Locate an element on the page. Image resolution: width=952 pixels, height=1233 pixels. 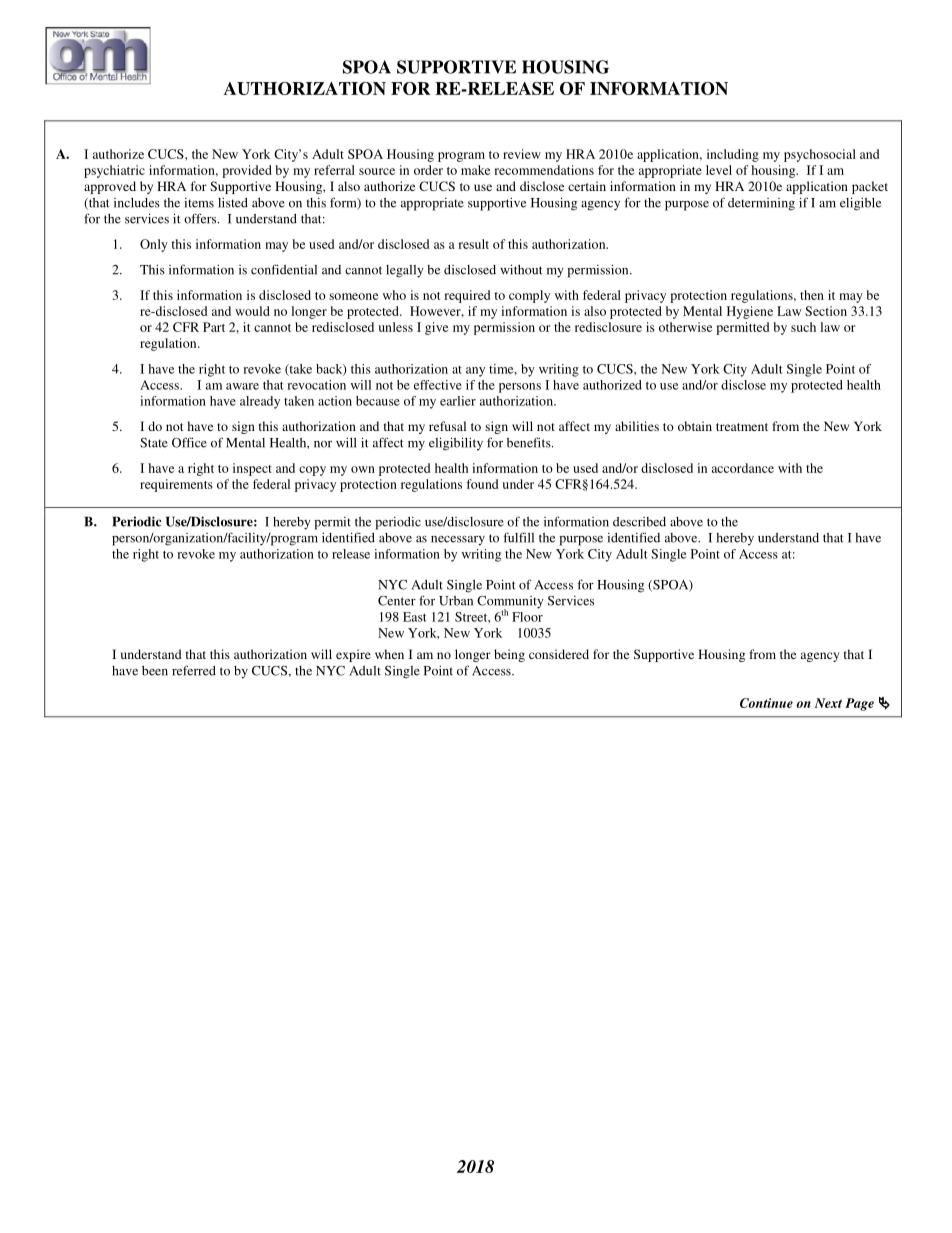
provided is located at coordinates (247, 171).
